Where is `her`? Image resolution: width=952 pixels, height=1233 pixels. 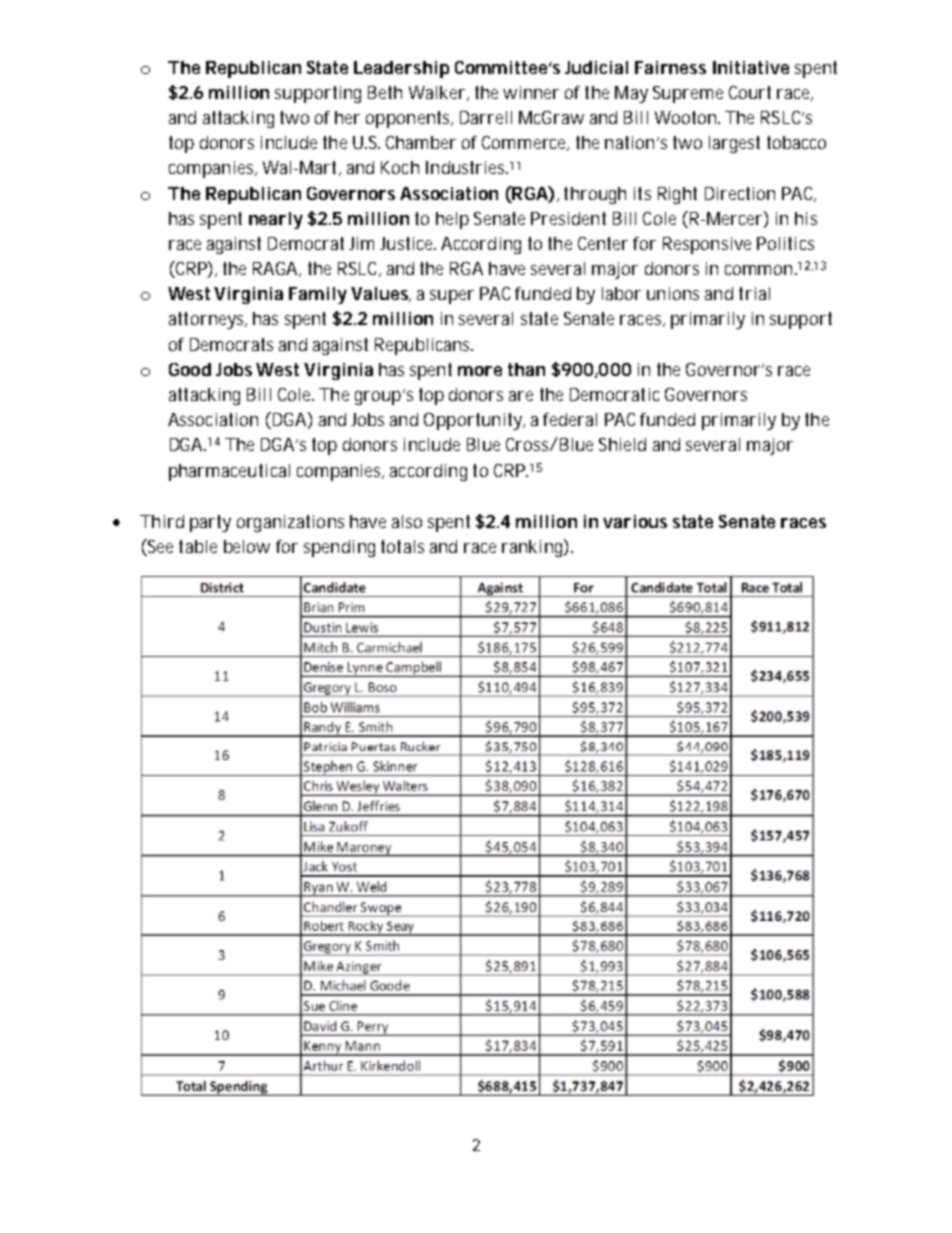
her is located at coordinates (347, 117).
